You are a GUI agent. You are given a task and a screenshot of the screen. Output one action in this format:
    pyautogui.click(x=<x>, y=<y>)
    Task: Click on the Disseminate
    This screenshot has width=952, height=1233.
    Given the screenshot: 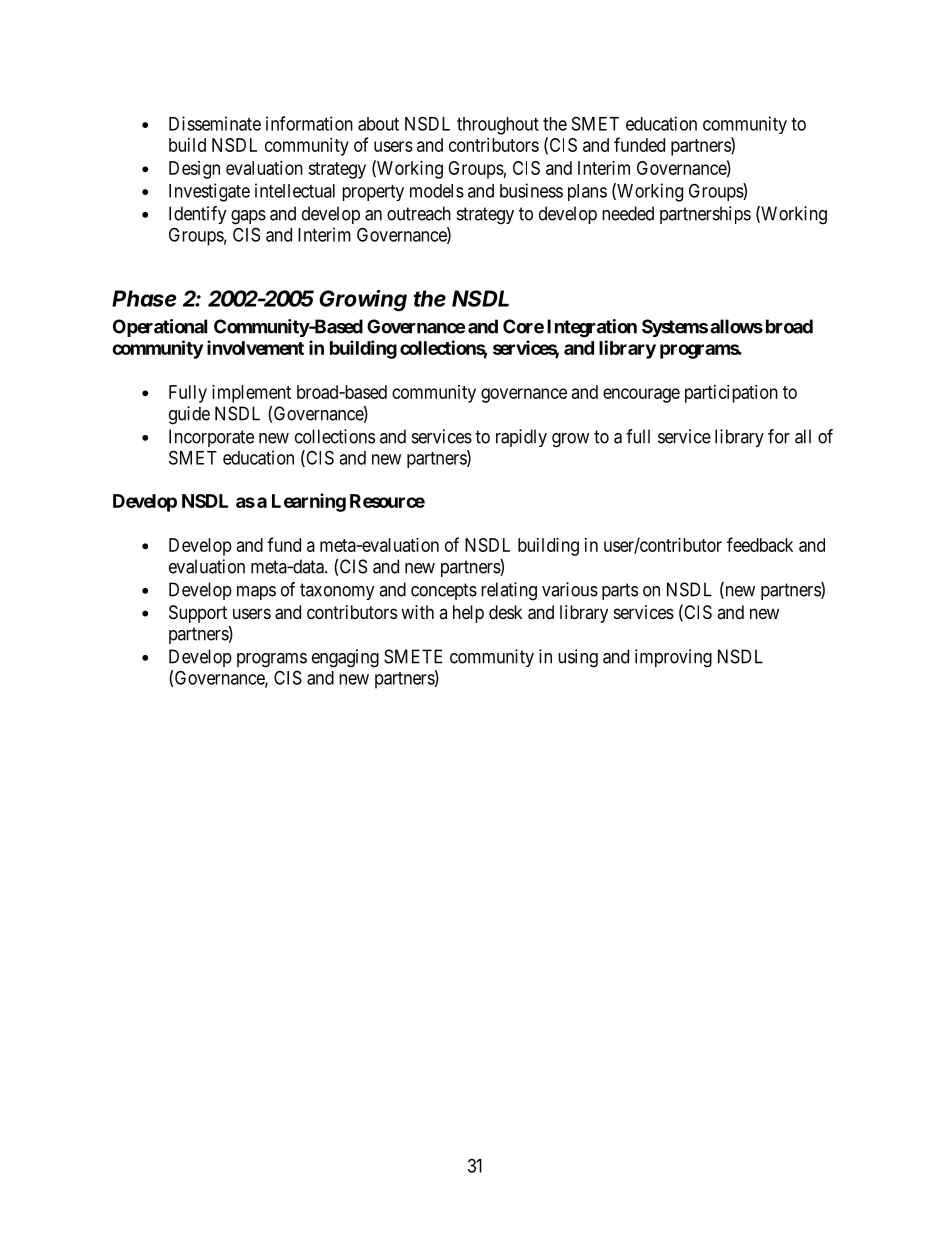 What is the action you would take?
    pyautogui.click(x=215, y=123)
